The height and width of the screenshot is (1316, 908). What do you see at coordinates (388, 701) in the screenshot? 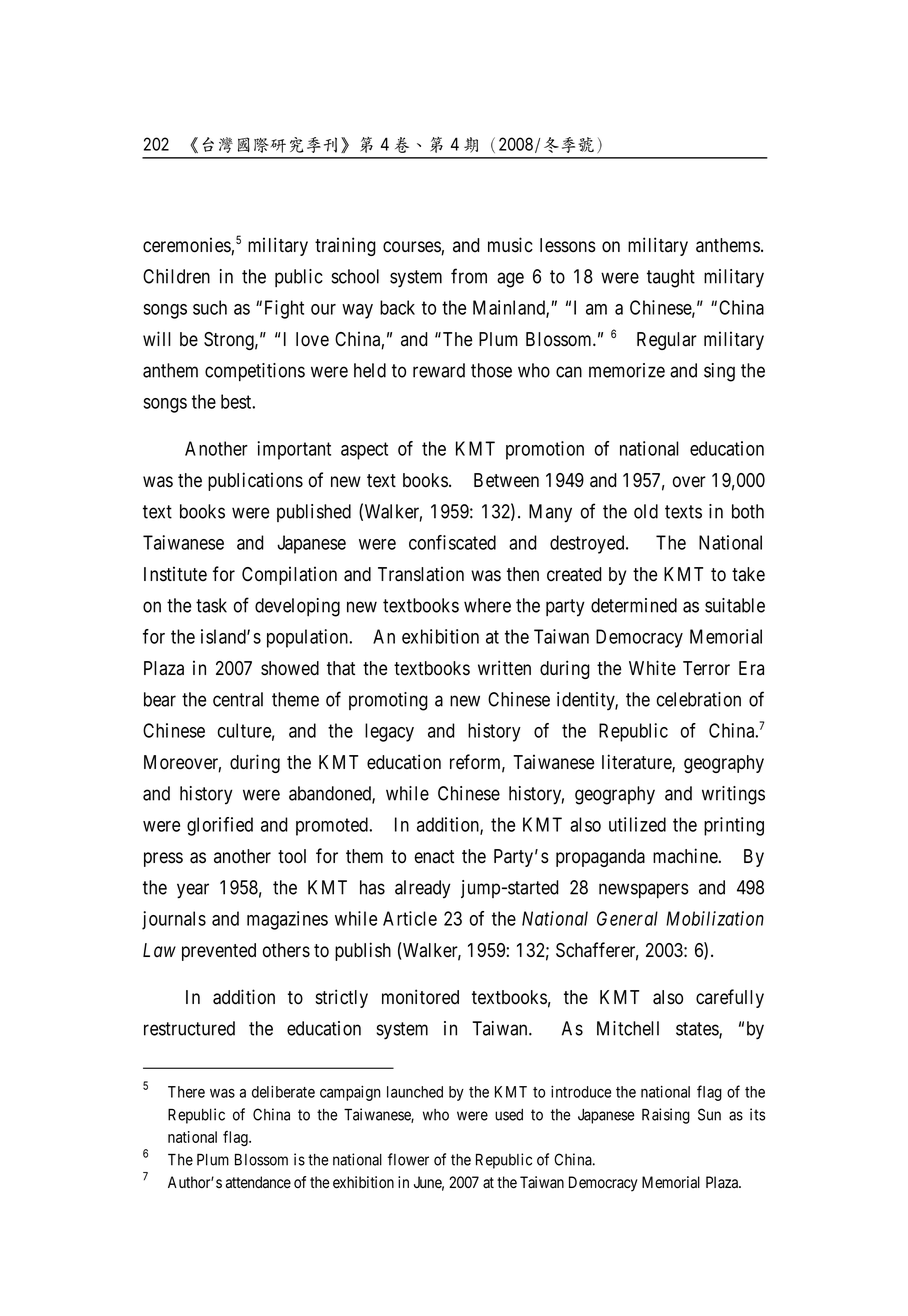
I see `promoting` at bounding box center [388, 701].
